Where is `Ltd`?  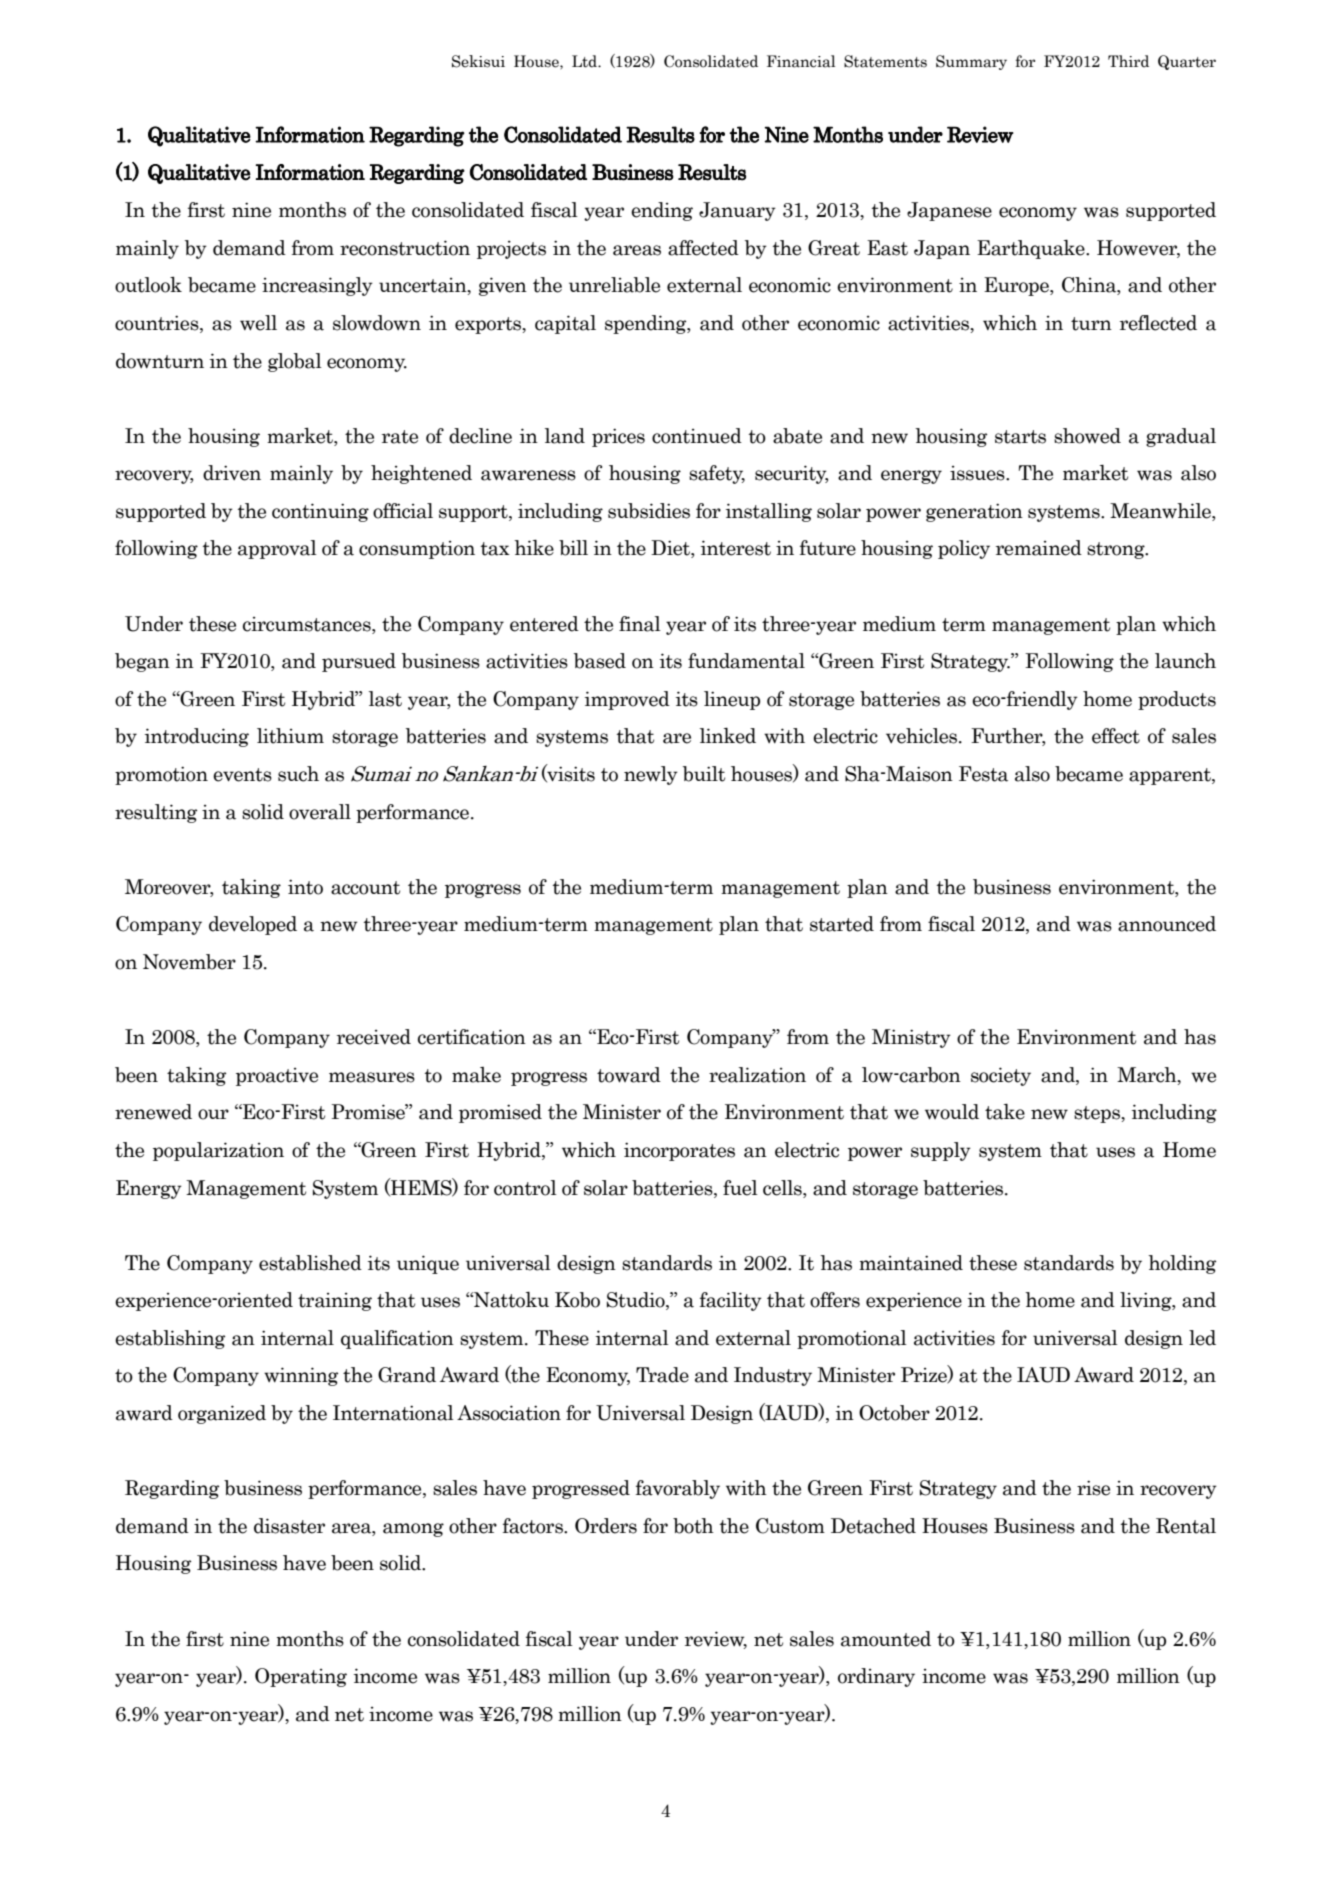 Ltd is located at coordinates (586, 61).
